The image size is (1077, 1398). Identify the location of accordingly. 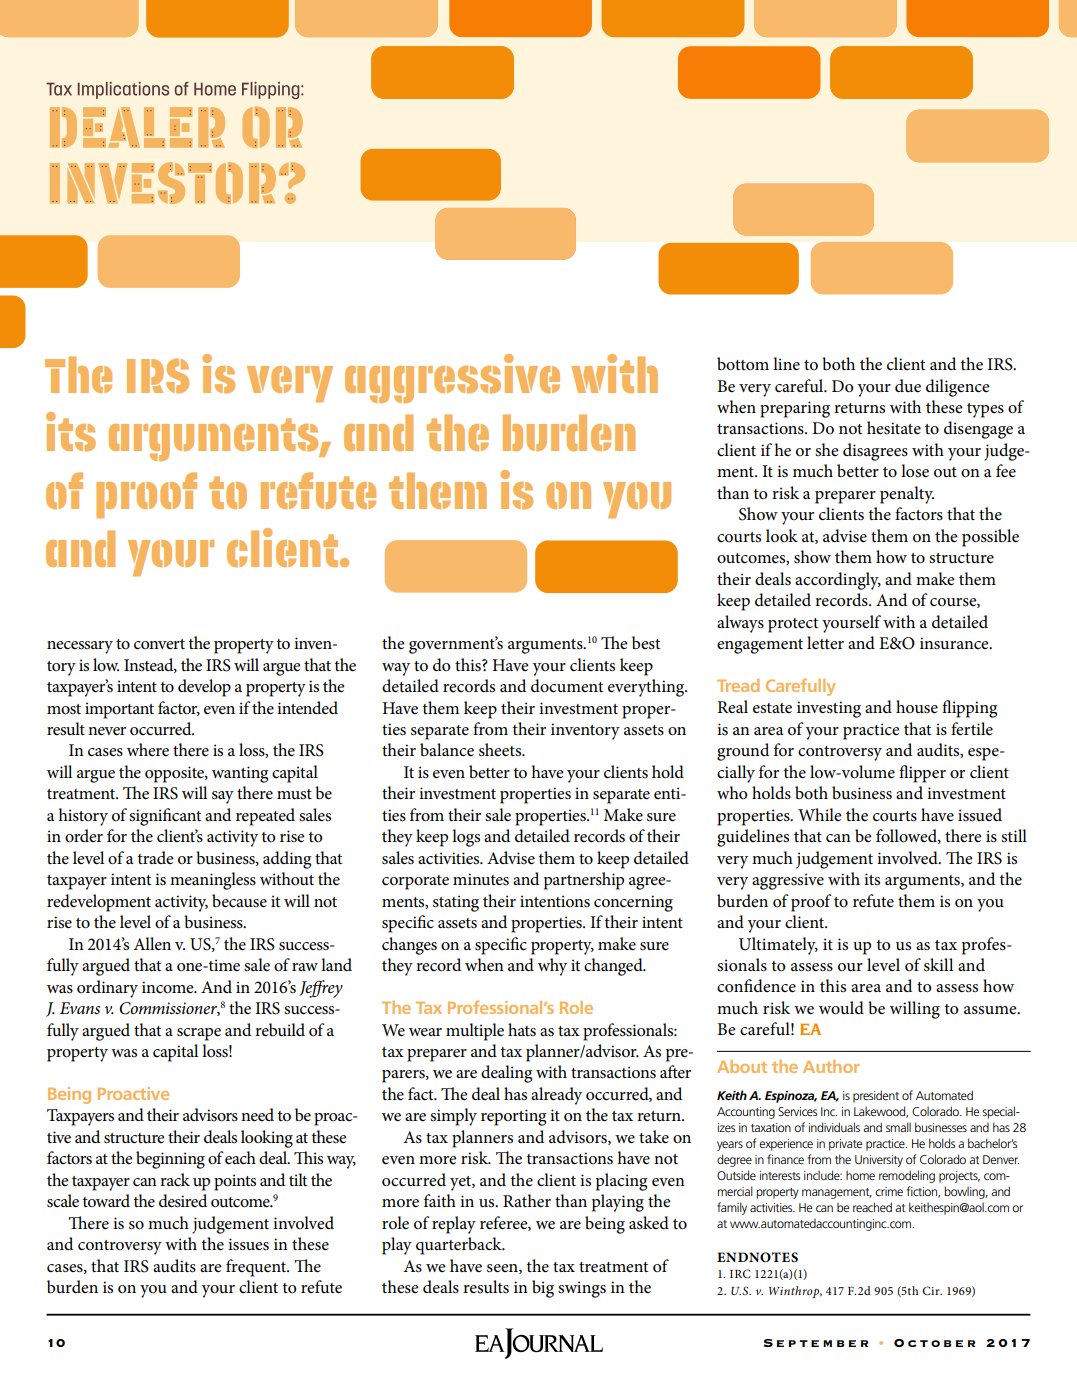
(838, 581).
